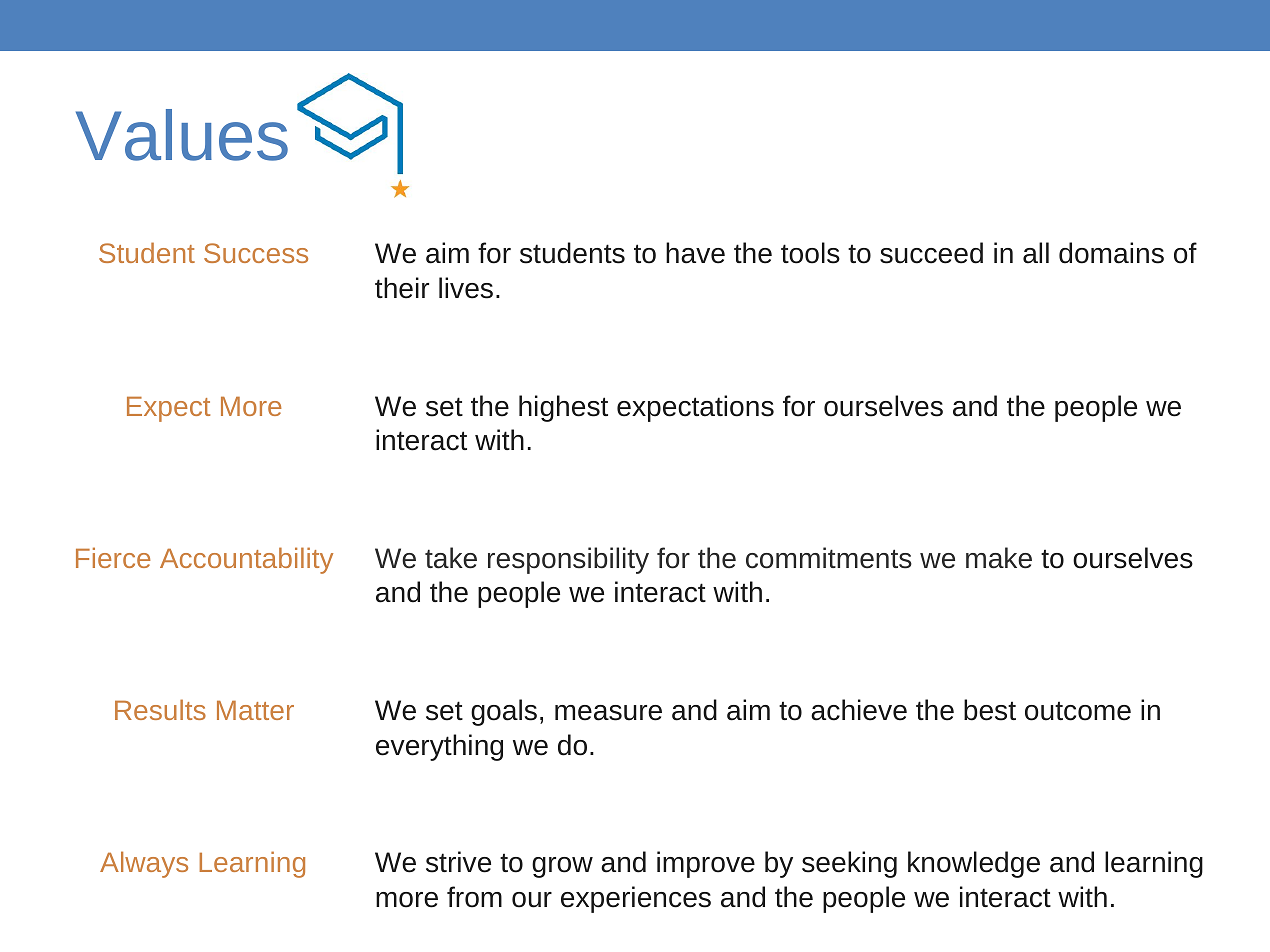 This screenshot has height=952, width=1270. Describe the element at coordinates (695, 253) in the screenshot. I see `have` at that location.
